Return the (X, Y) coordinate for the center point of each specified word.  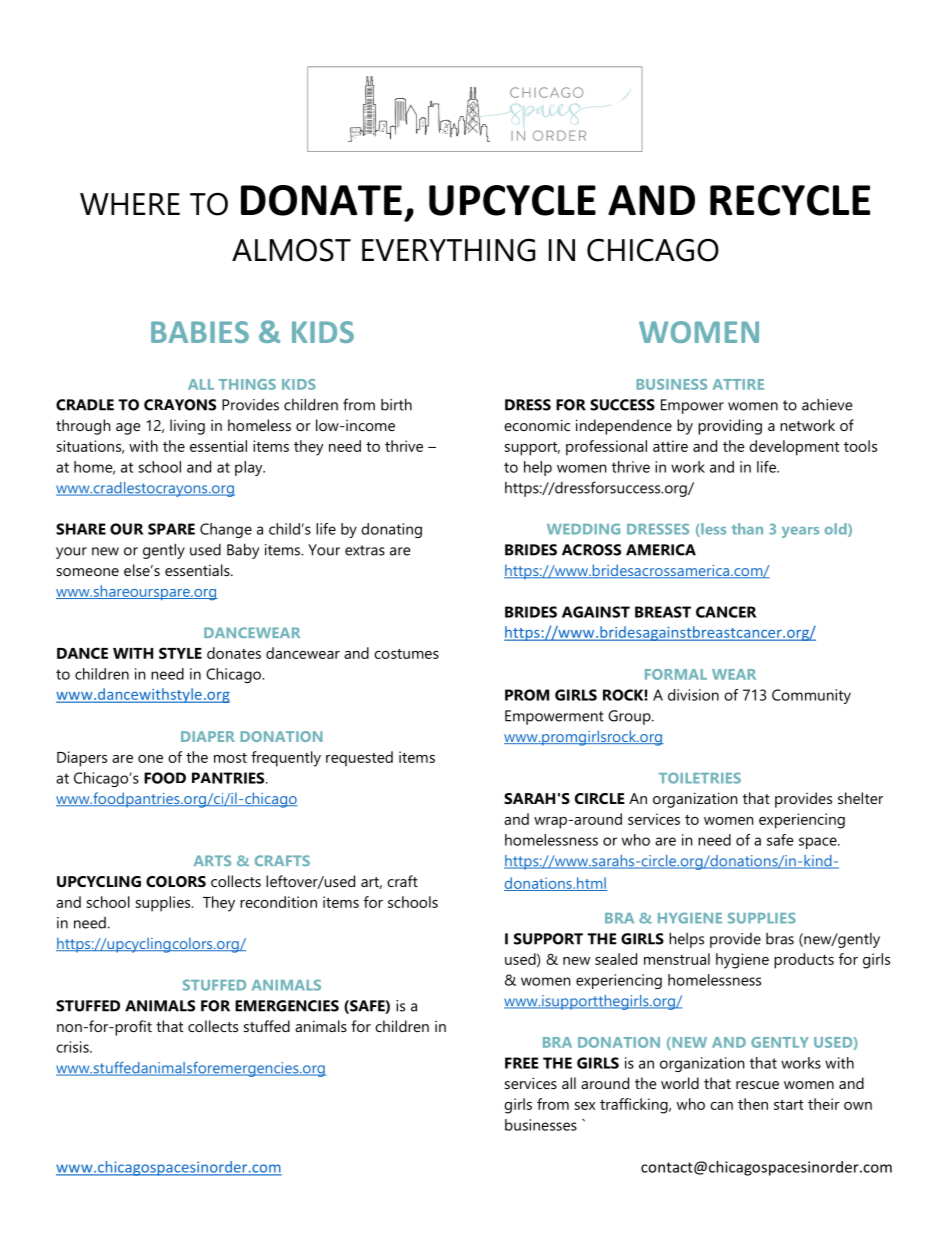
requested (359, 759)
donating (391, 530)
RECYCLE (790, 200)
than (747, 529)
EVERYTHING (448, 250)
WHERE (130, 204)
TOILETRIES (700, 778)
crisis (73, 1047)
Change (226, 530)
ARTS (212, 860)
